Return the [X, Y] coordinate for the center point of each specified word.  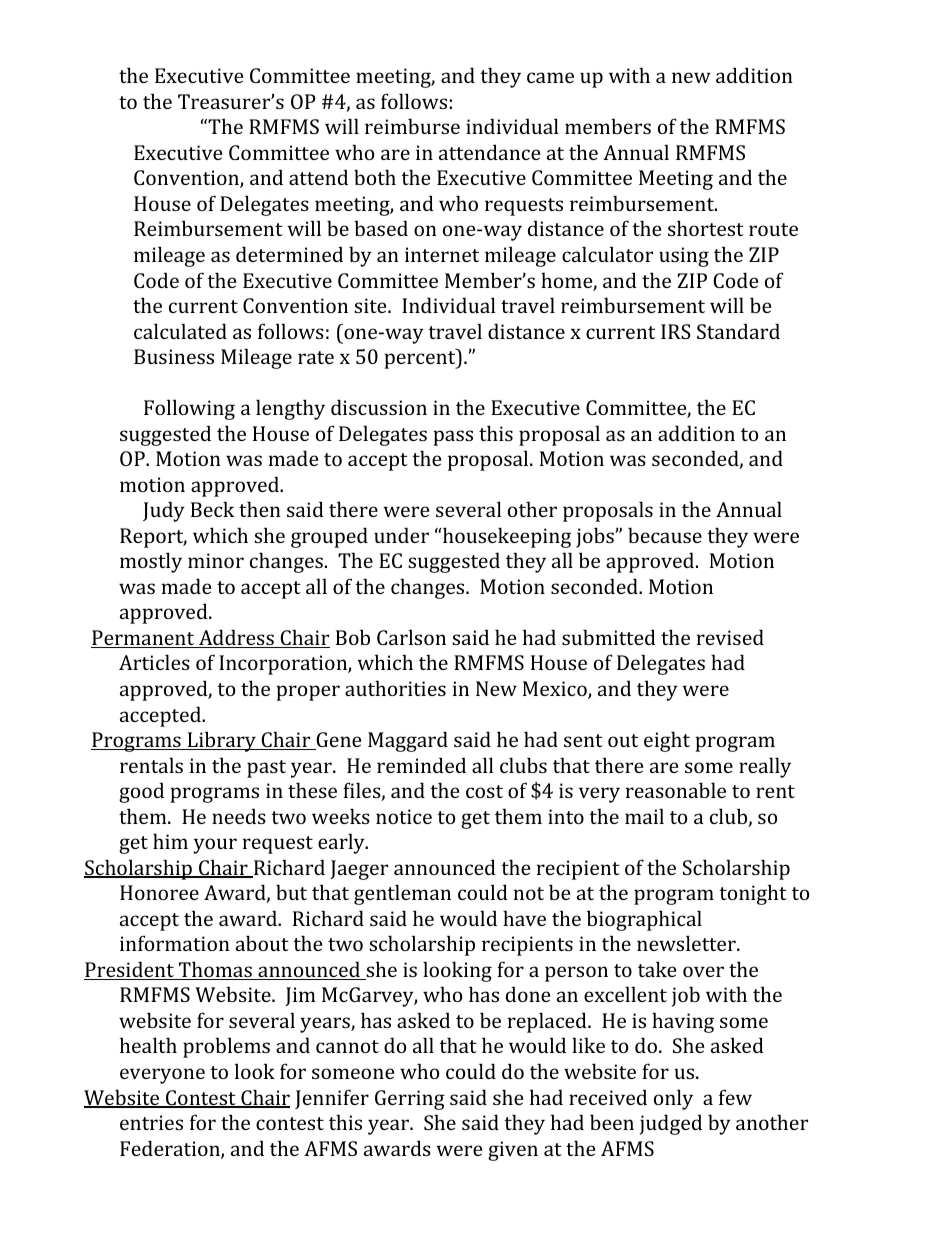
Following [189, 409]
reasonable [676, 790]
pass [453, 438]
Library [222, 741]
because [665, 535]
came [550, 77]
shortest [706, 228]
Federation [171, 1149]
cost [484, 791]
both [375, 177]
